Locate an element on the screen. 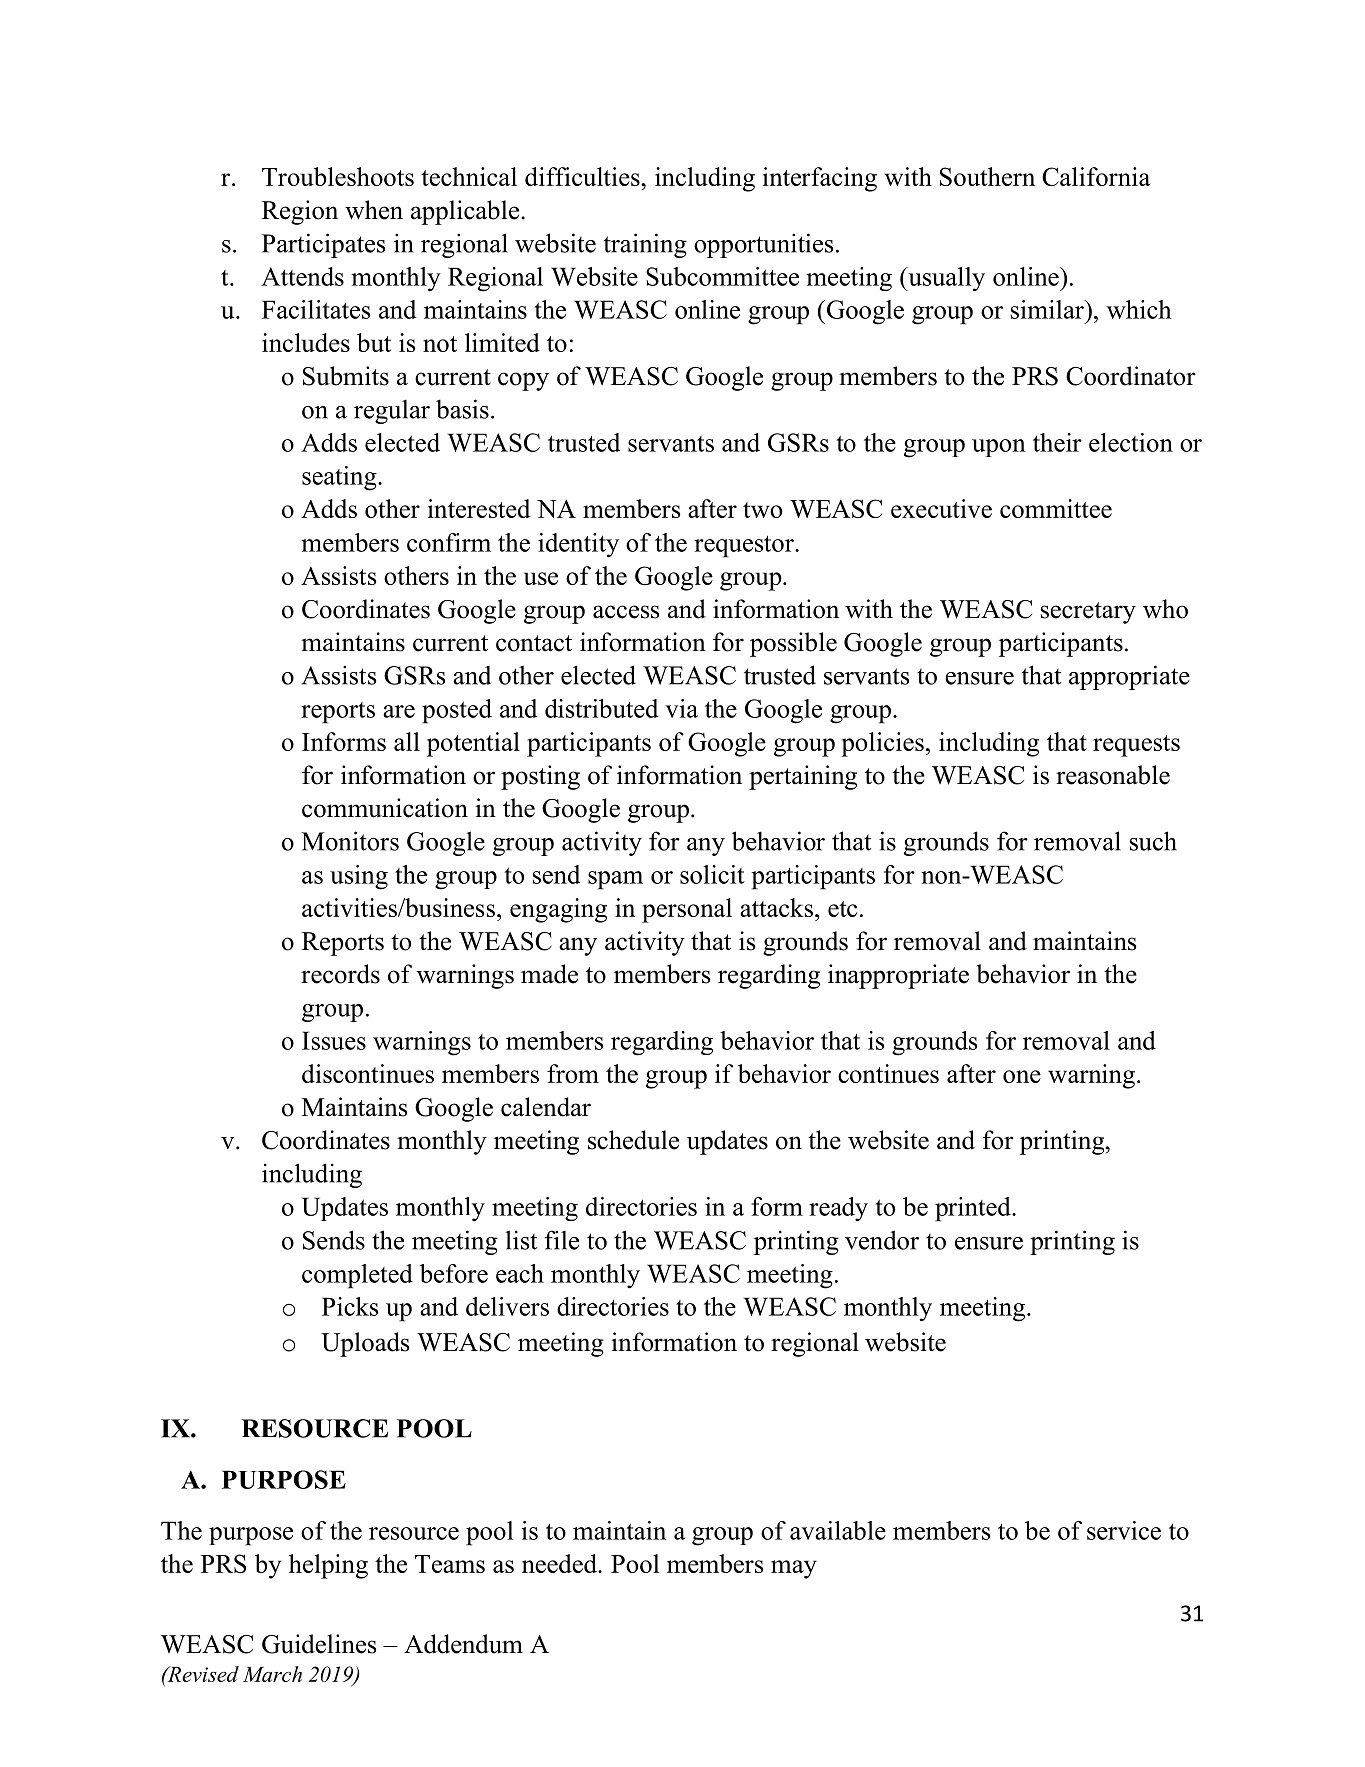  personal is located at coordinates (687, 910).
